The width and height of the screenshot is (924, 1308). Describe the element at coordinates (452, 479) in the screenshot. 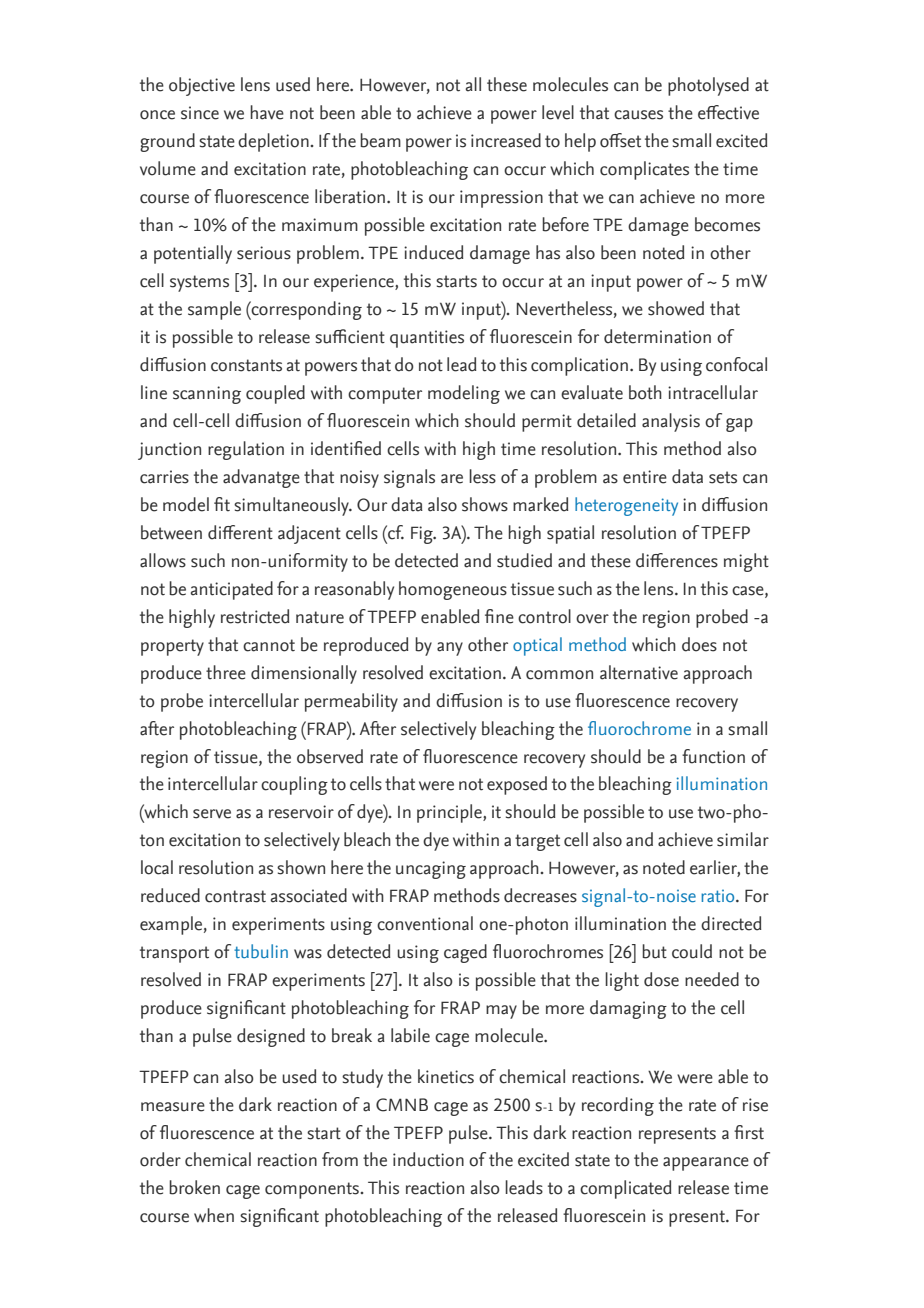

I see `are` at that location.
